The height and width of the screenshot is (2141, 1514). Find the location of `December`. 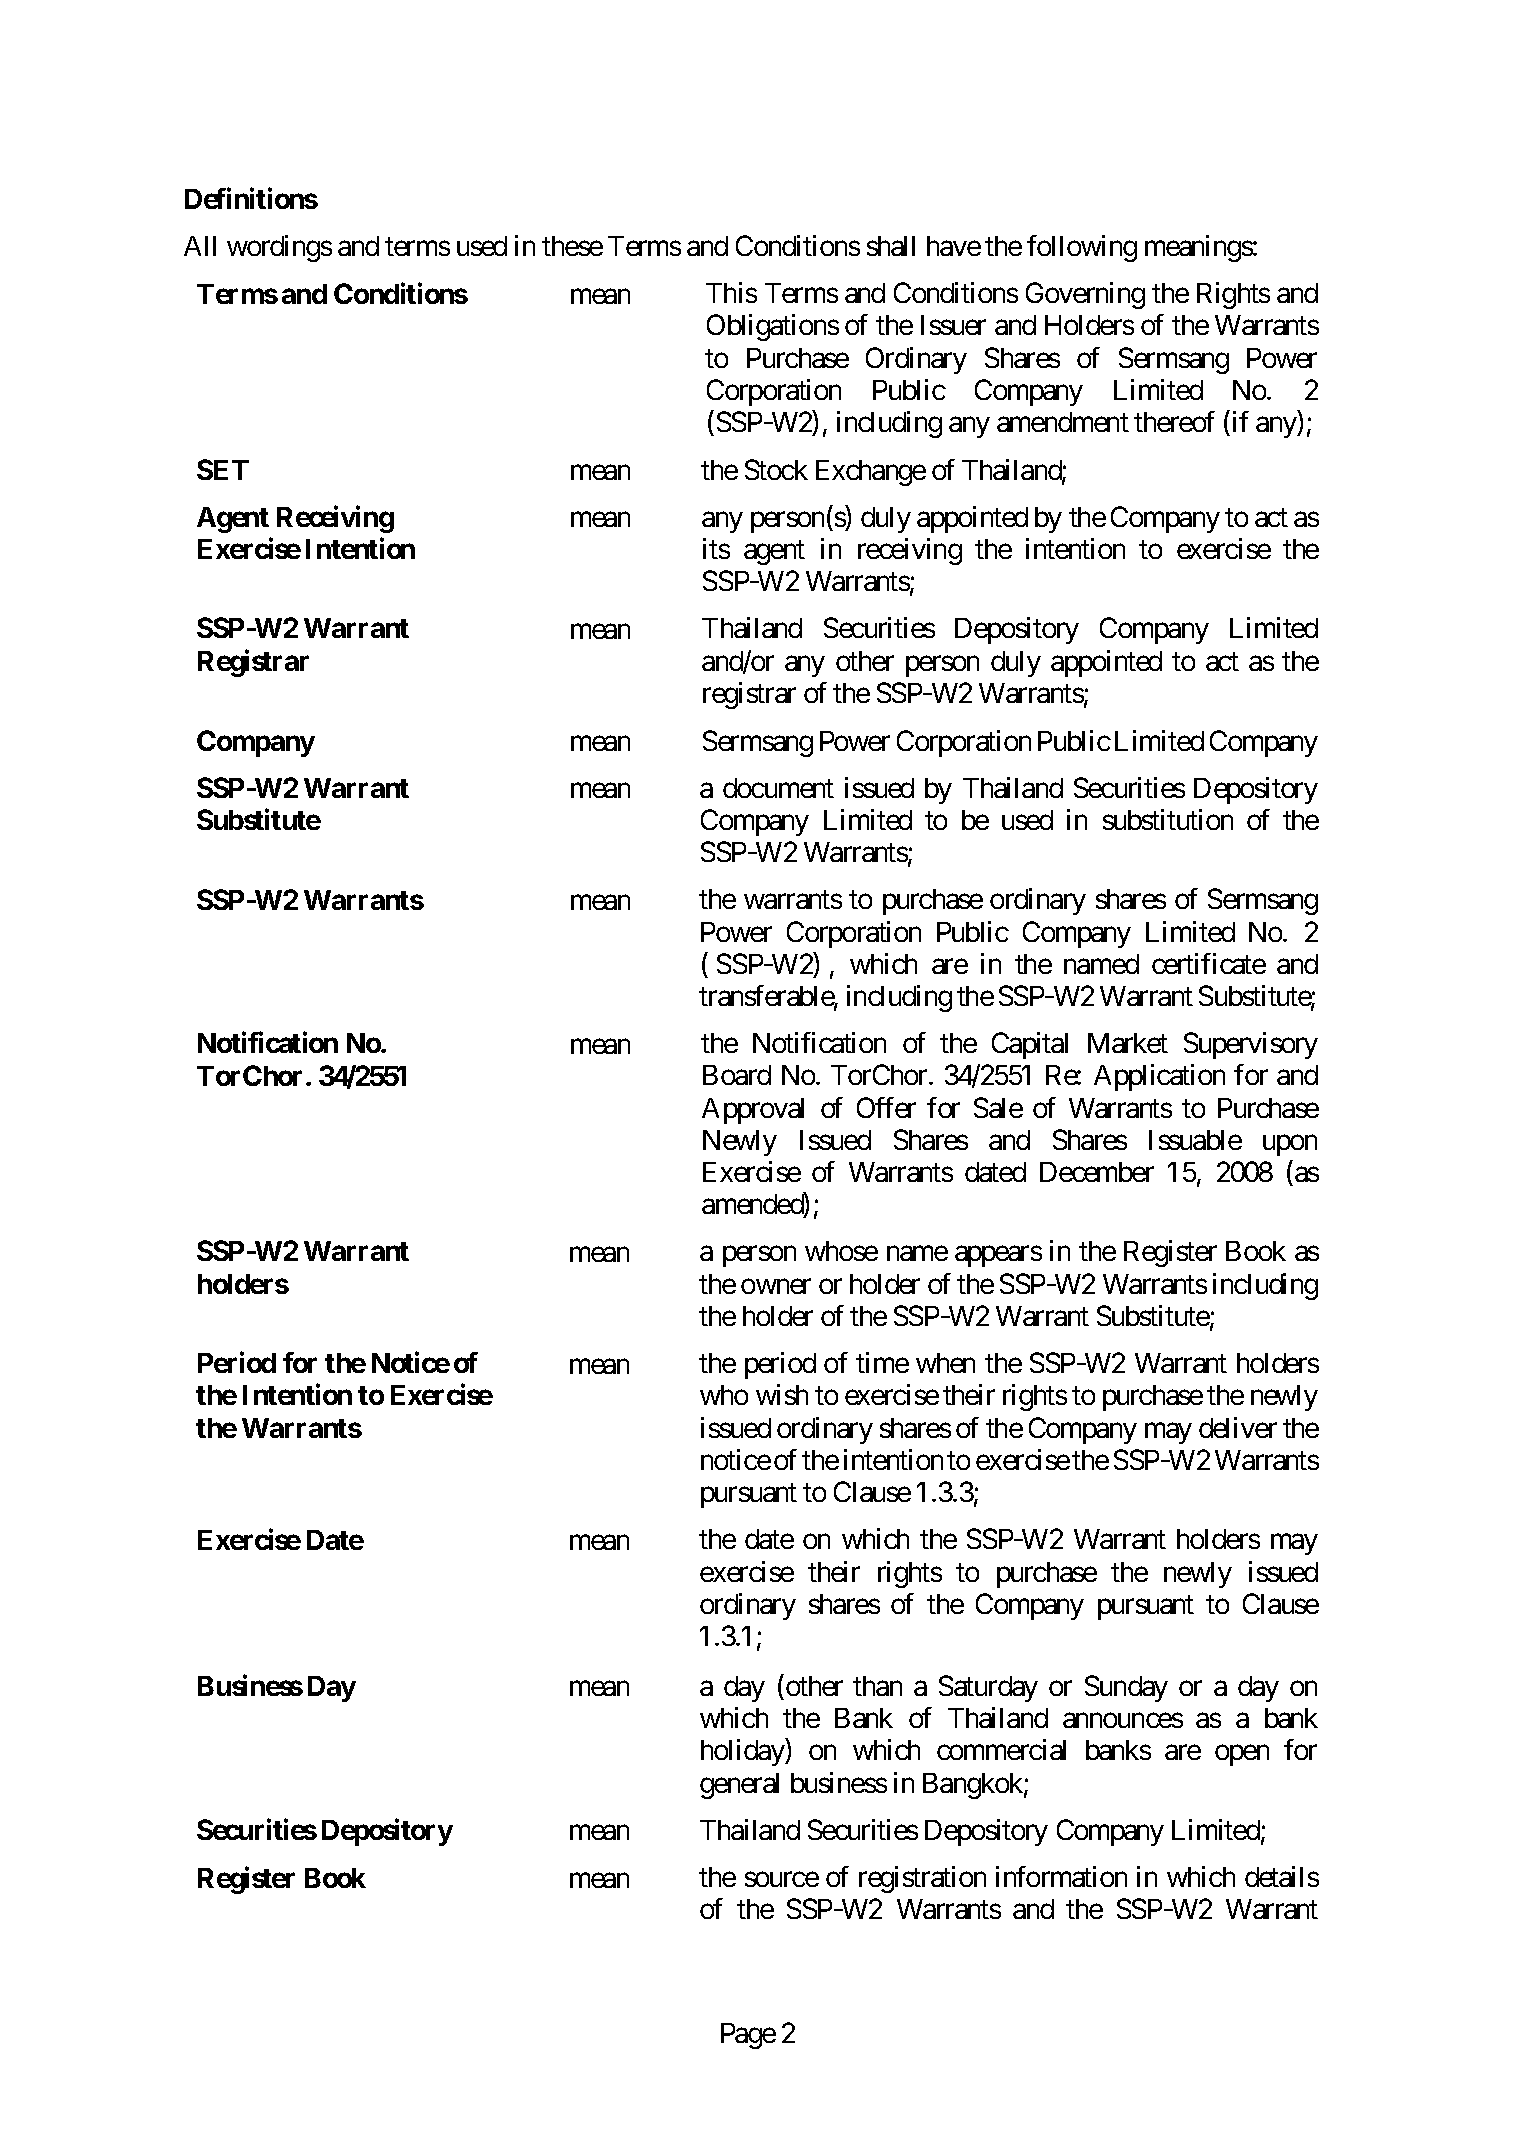

December is located at coordinates (1097, 1172).
